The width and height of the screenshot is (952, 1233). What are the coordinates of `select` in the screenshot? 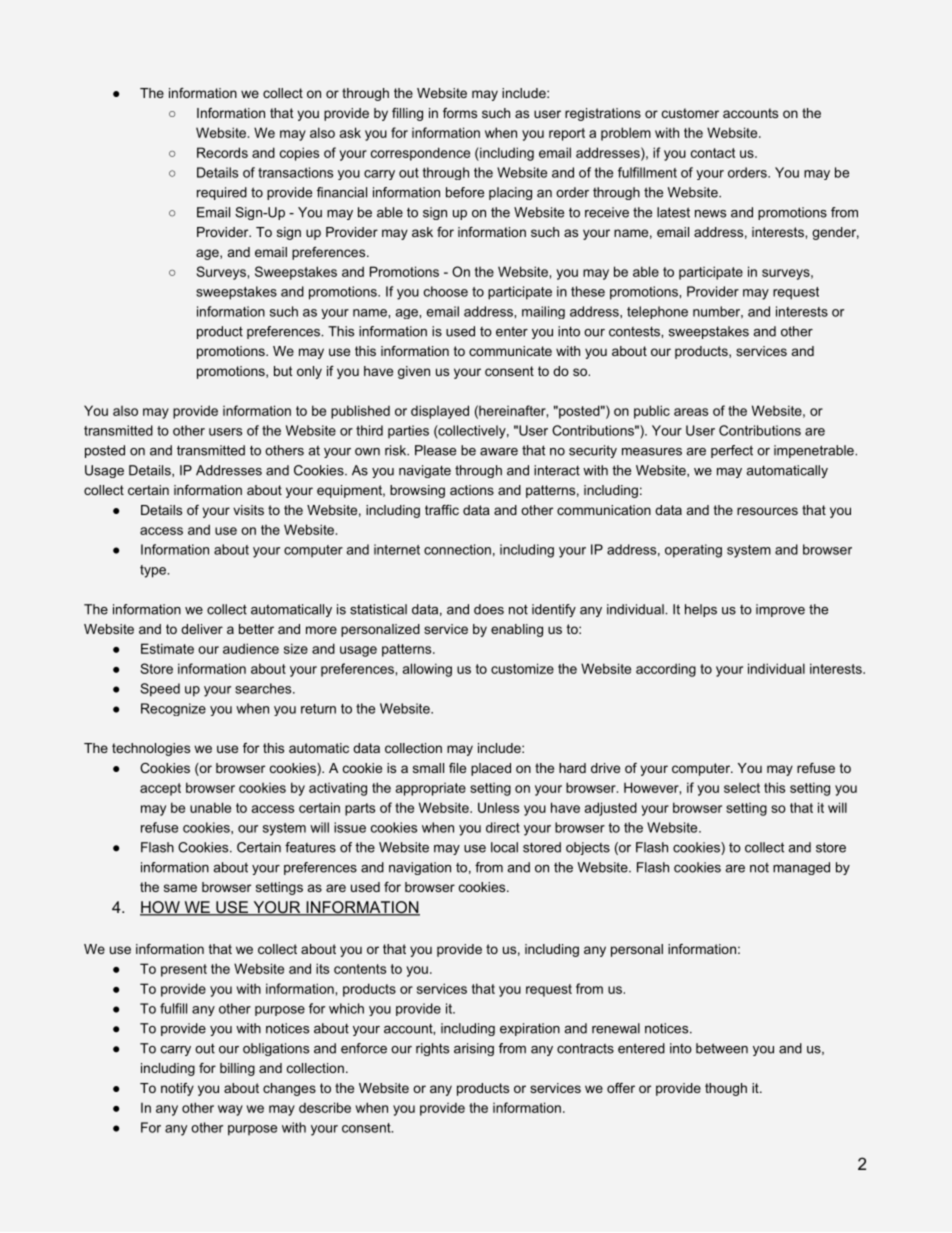 It's located at (742, 788).
